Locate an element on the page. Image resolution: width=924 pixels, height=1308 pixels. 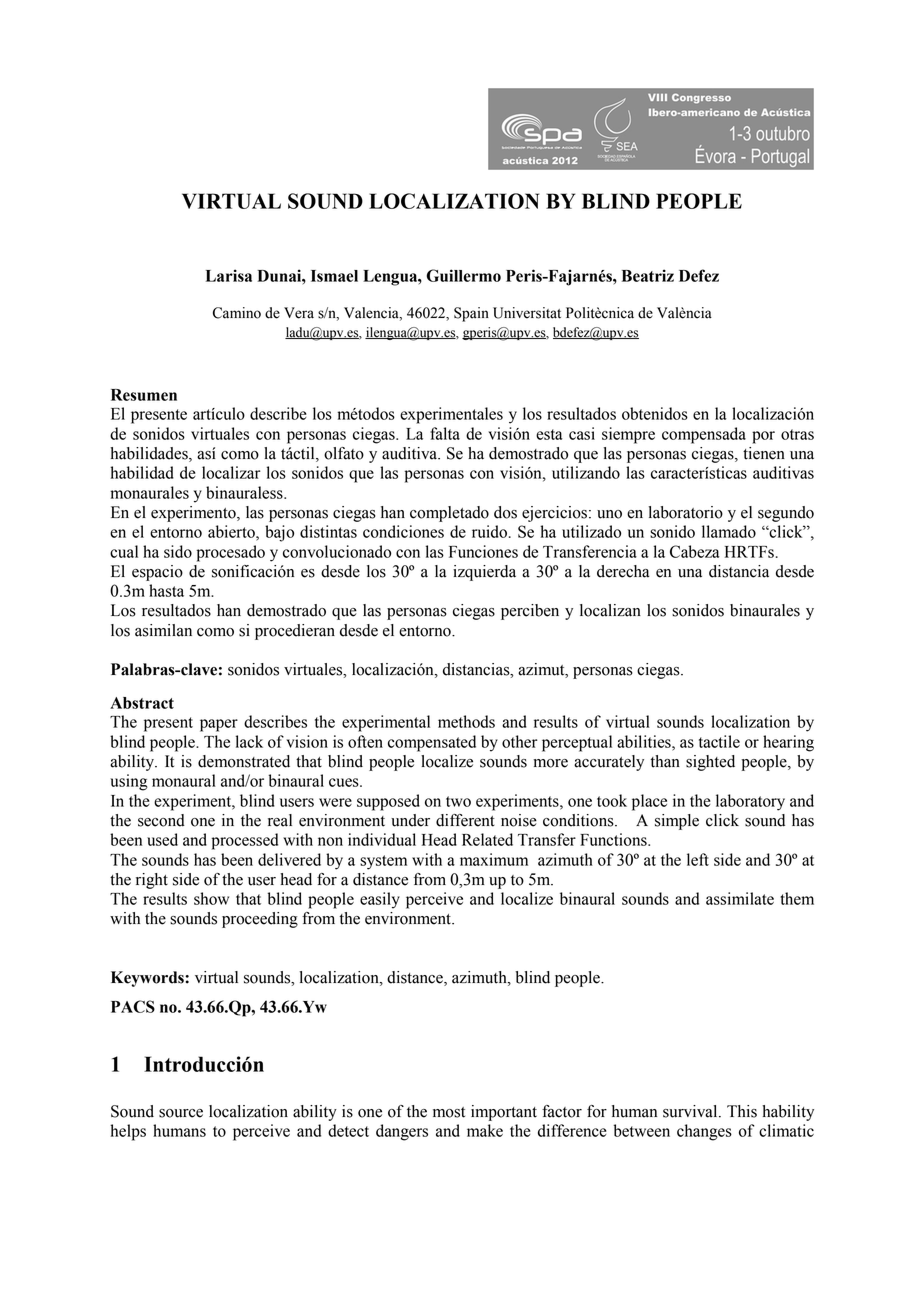
Related is located at coordinates (487, 839).
